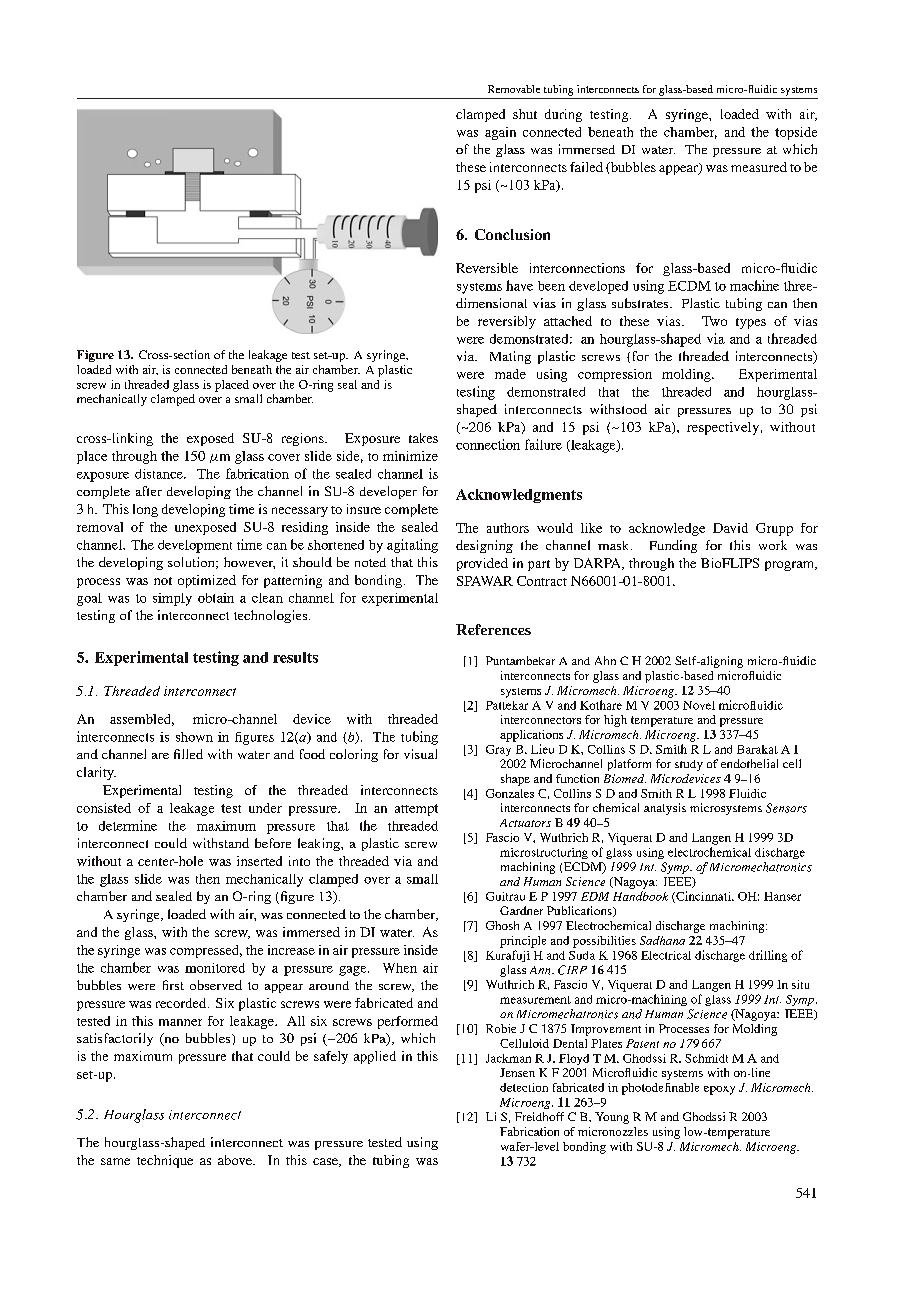  I want to click on Two, so click(714, 321).
